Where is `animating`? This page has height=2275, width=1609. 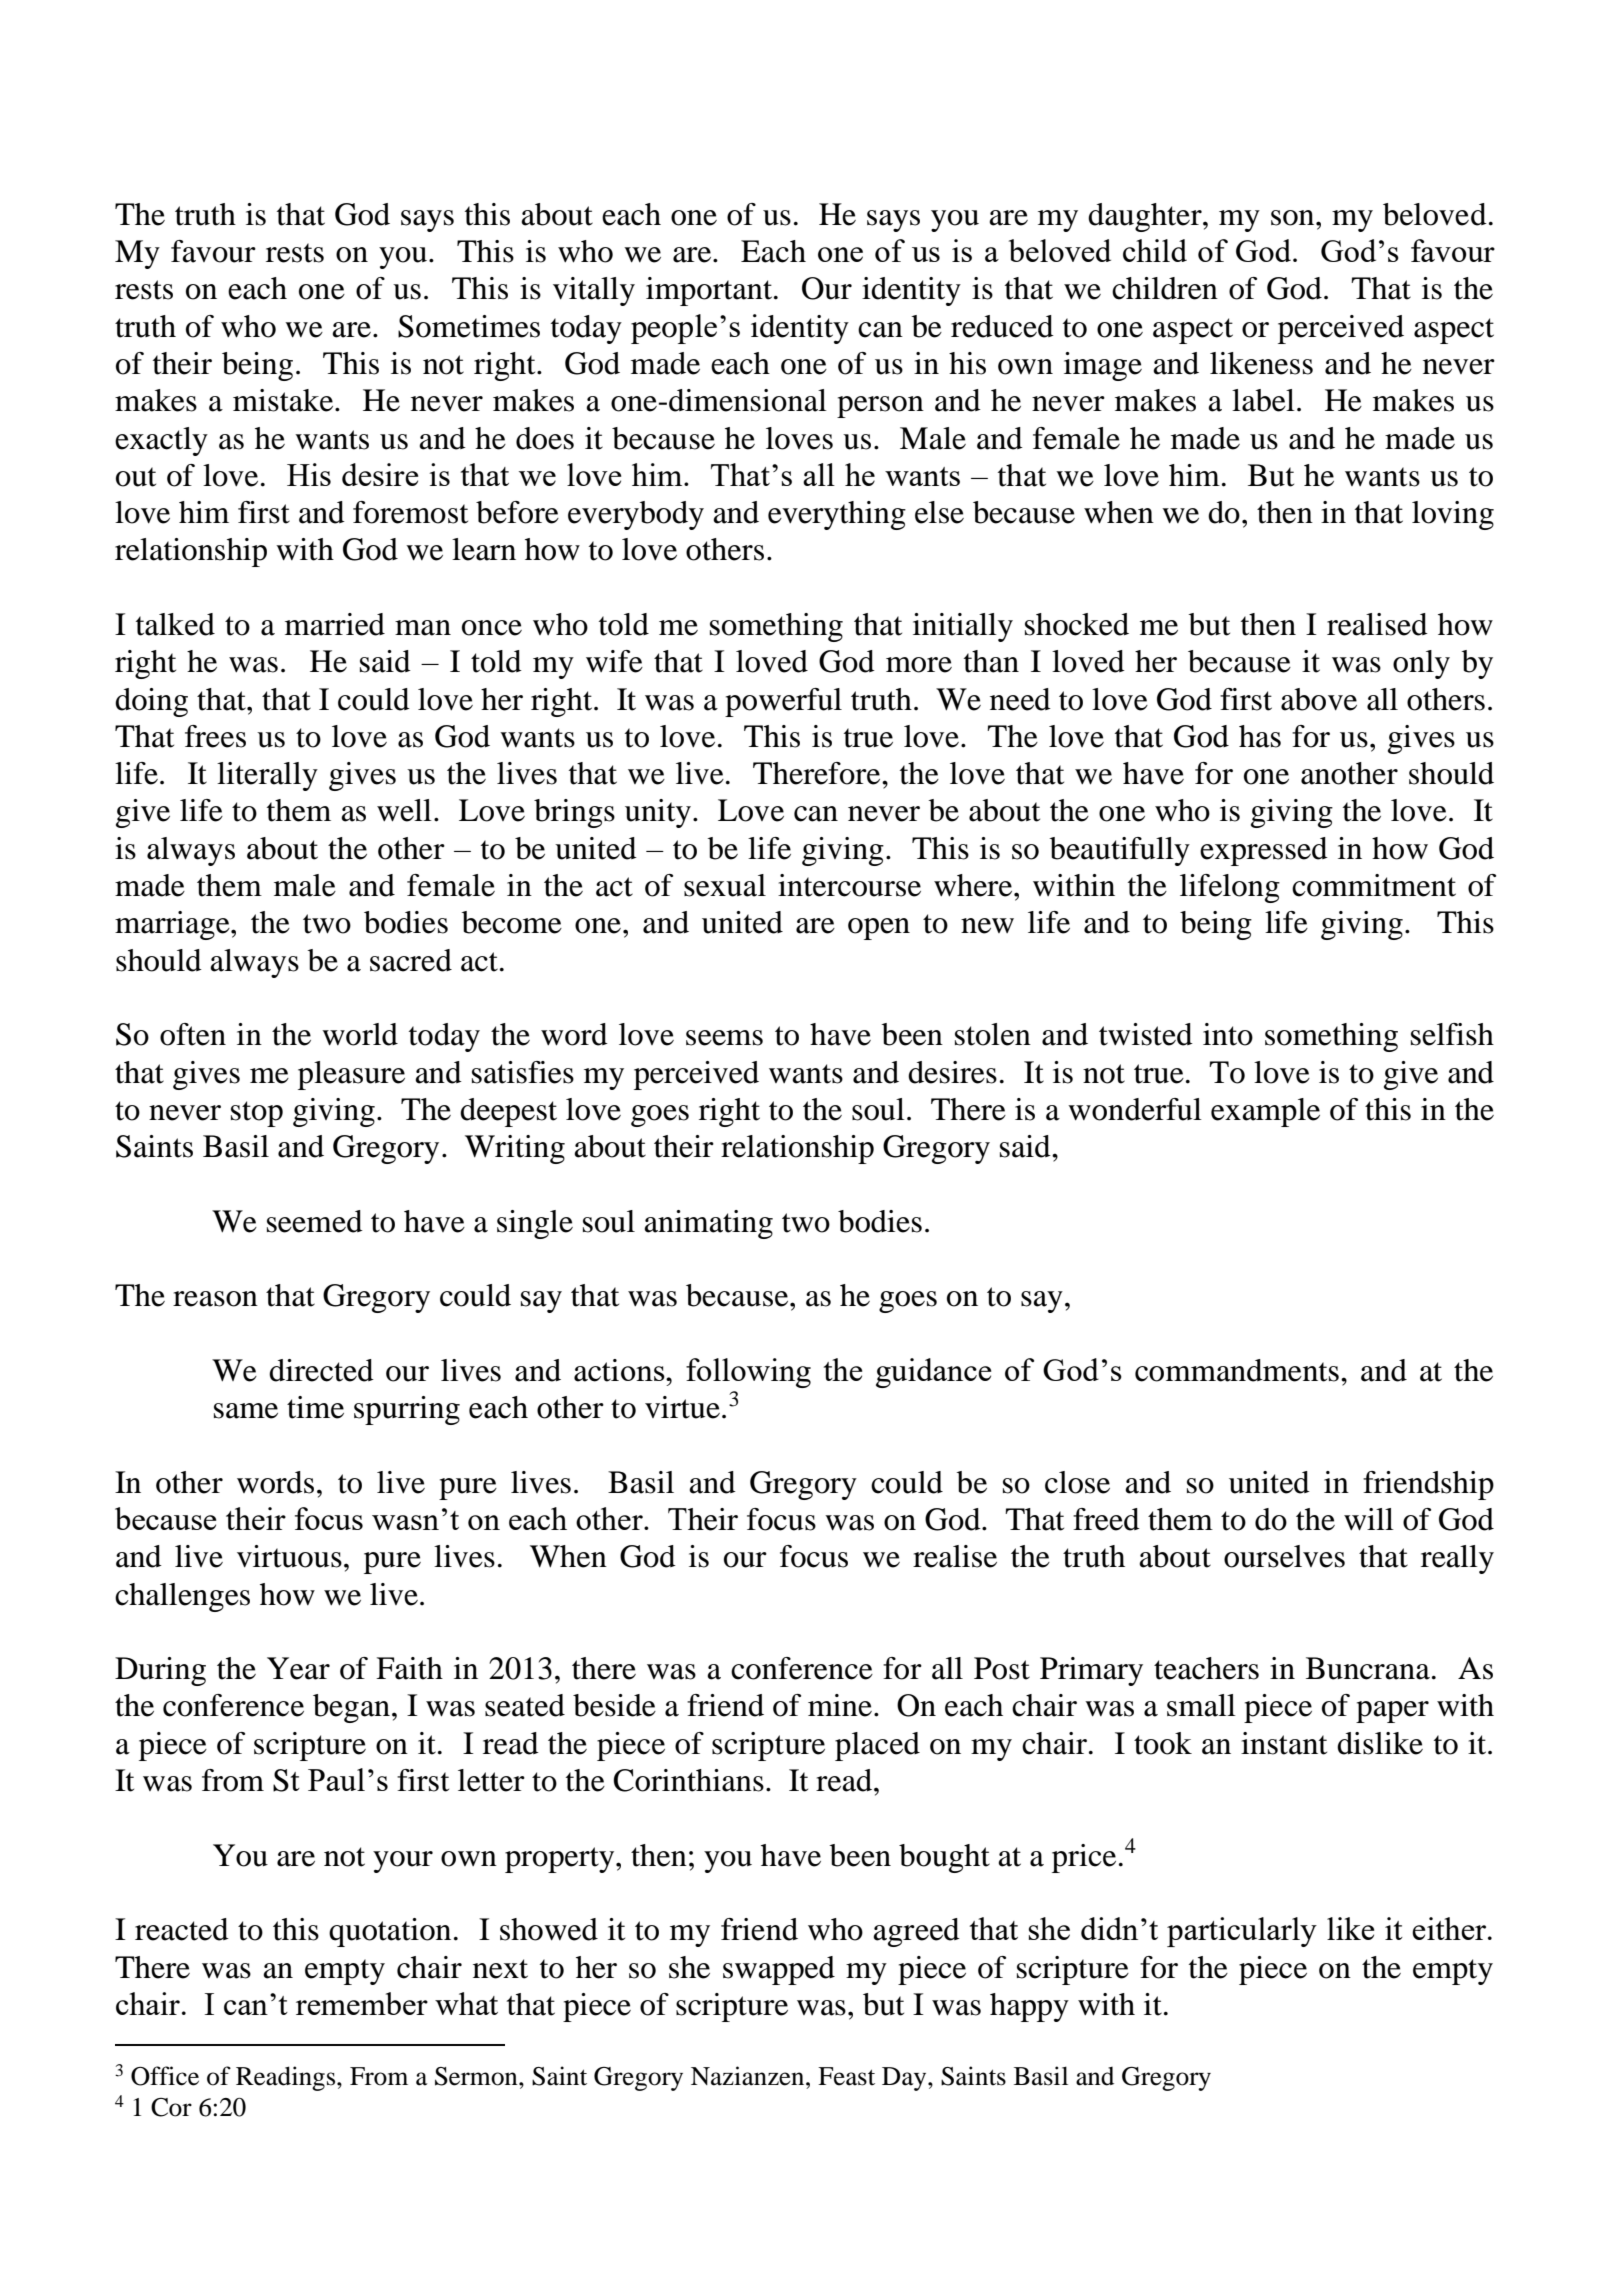
animating is located at coordinates (708, 1224).
